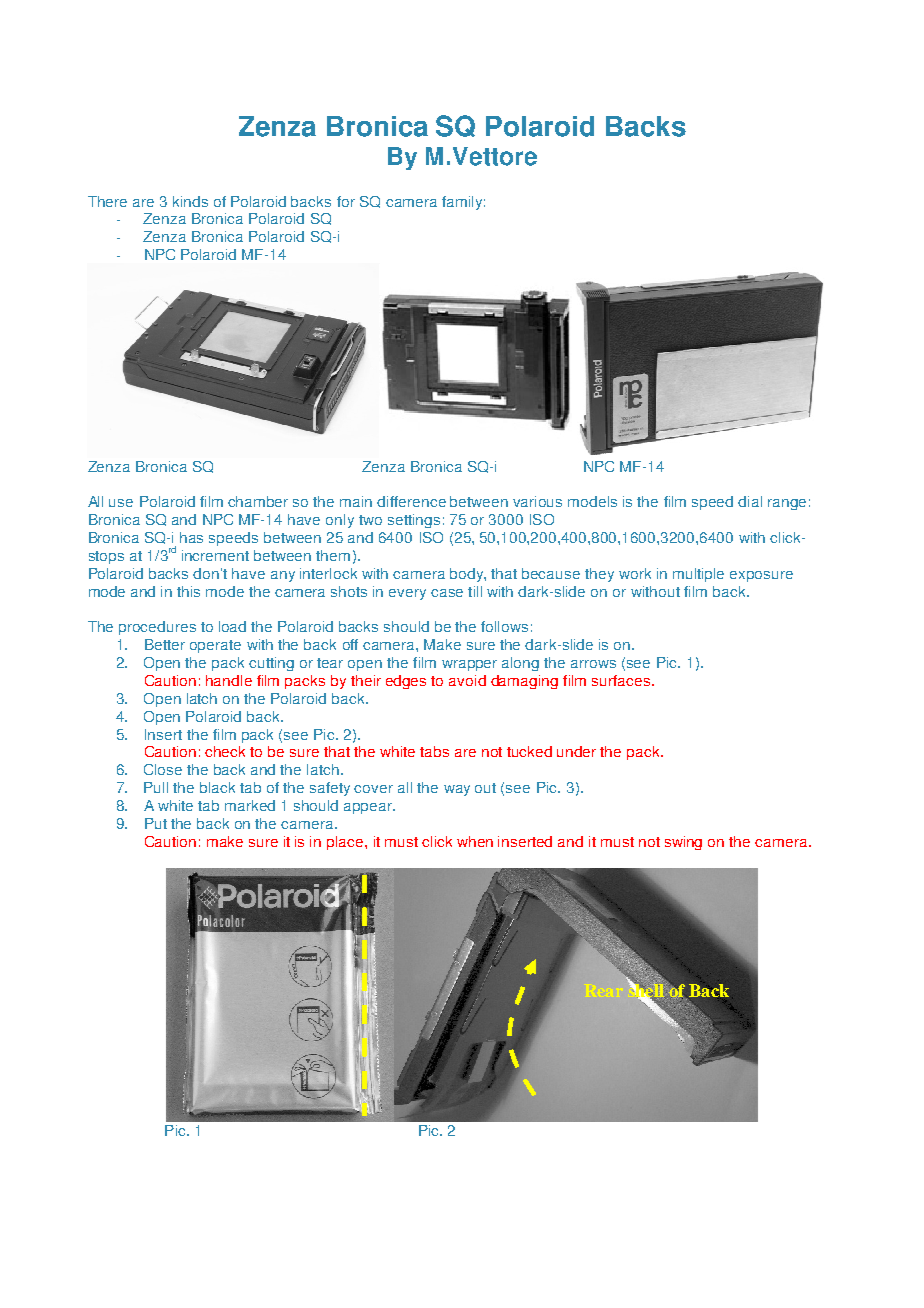  What do you see at coordinates (411, 501) in the screenshot?
I see `difference` at bounding box center [411, 501].
